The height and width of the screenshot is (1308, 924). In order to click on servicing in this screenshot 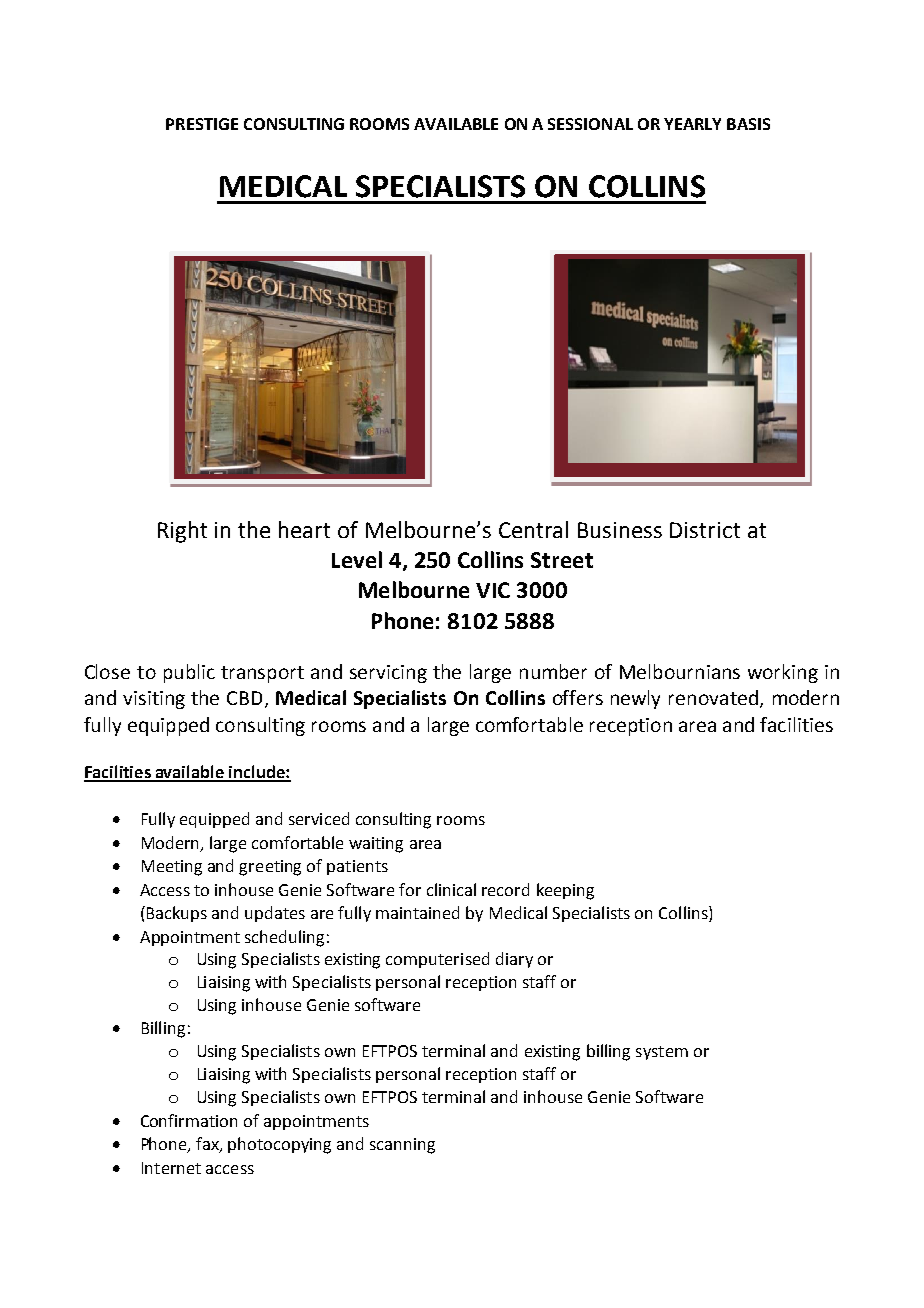, I will do `click(388, 674)`.
